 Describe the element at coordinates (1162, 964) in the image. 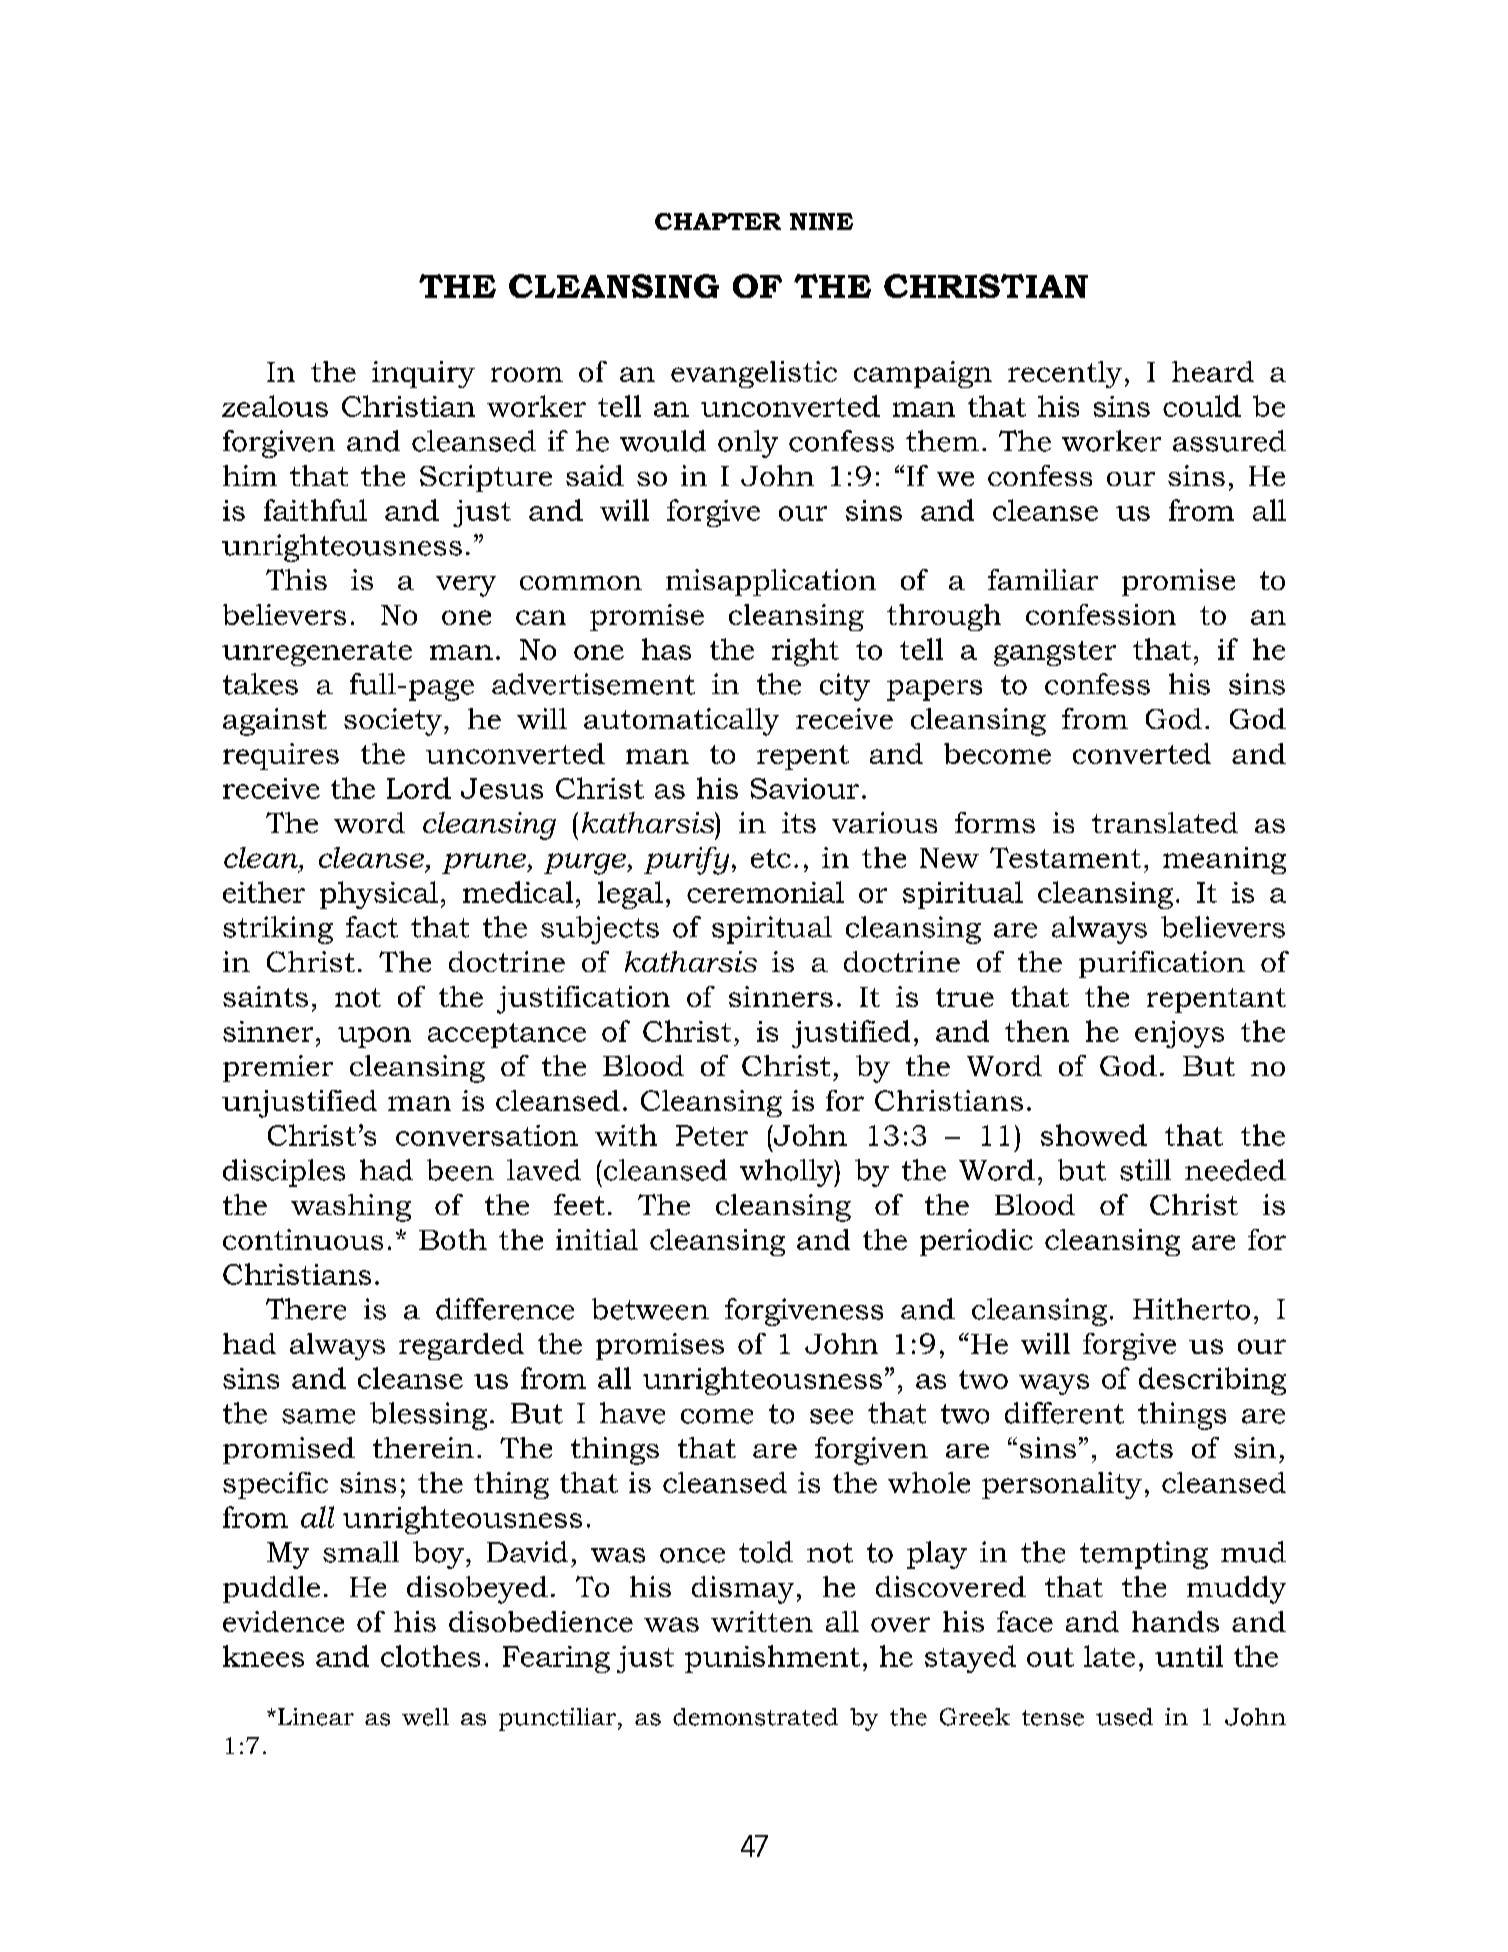

I see `purification` at that location.
